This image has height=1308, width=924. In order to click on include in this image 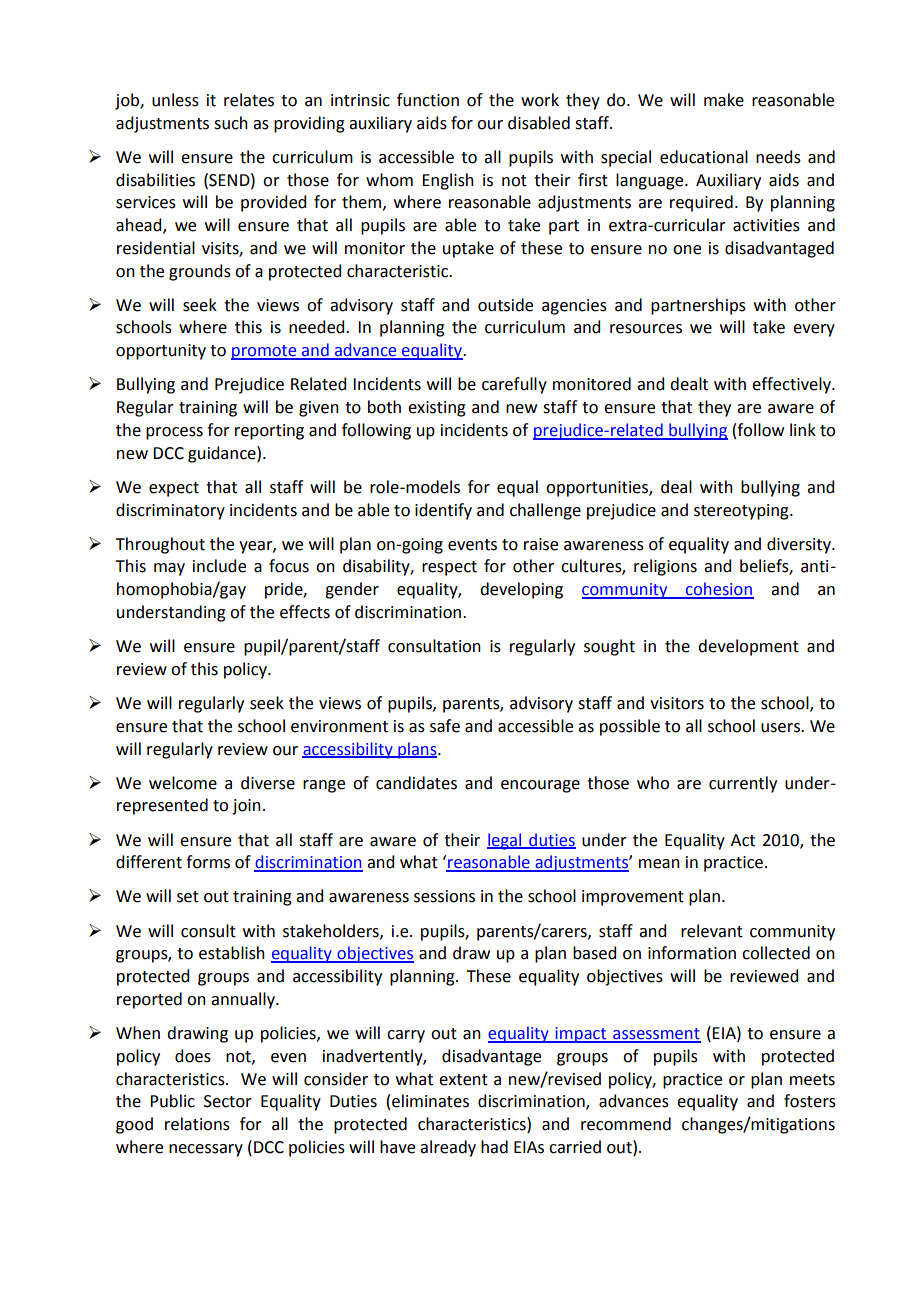, I will do `click(219, 566)`.
